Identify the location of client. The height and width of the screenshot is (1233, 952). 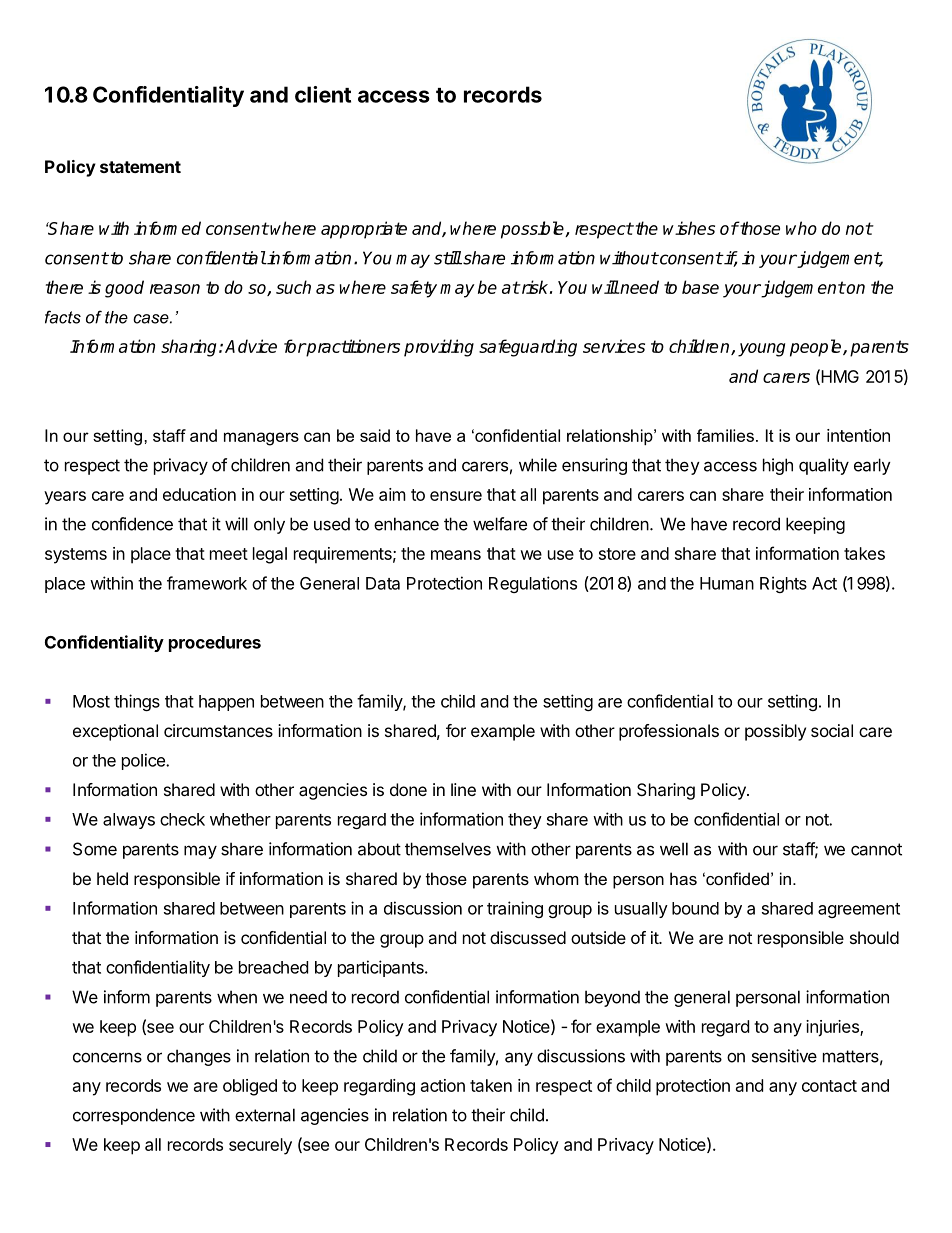
(323, 94).
